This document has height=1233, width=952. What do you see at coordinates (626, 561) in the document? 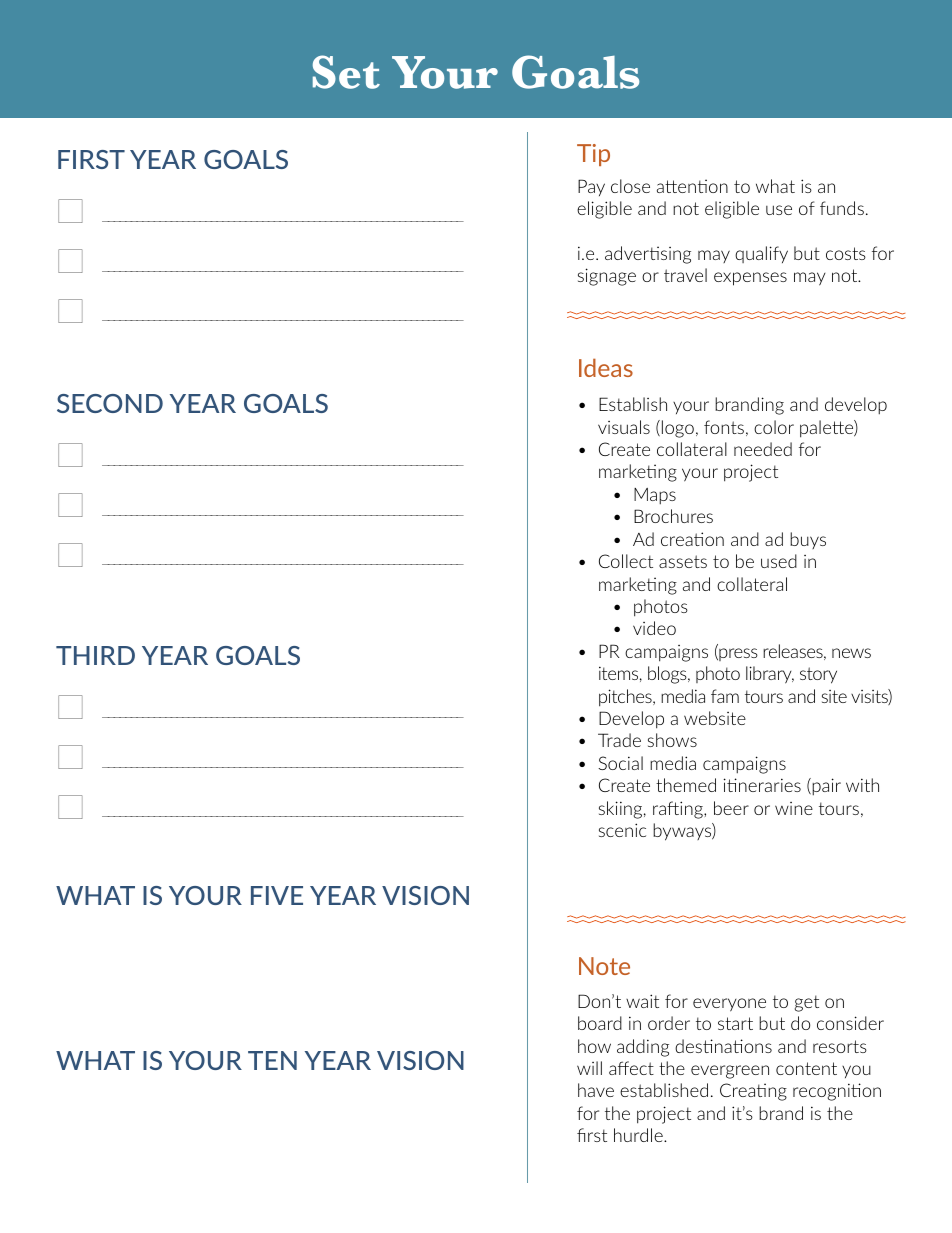
I see `Collect` at bounding box center [626, 561].
